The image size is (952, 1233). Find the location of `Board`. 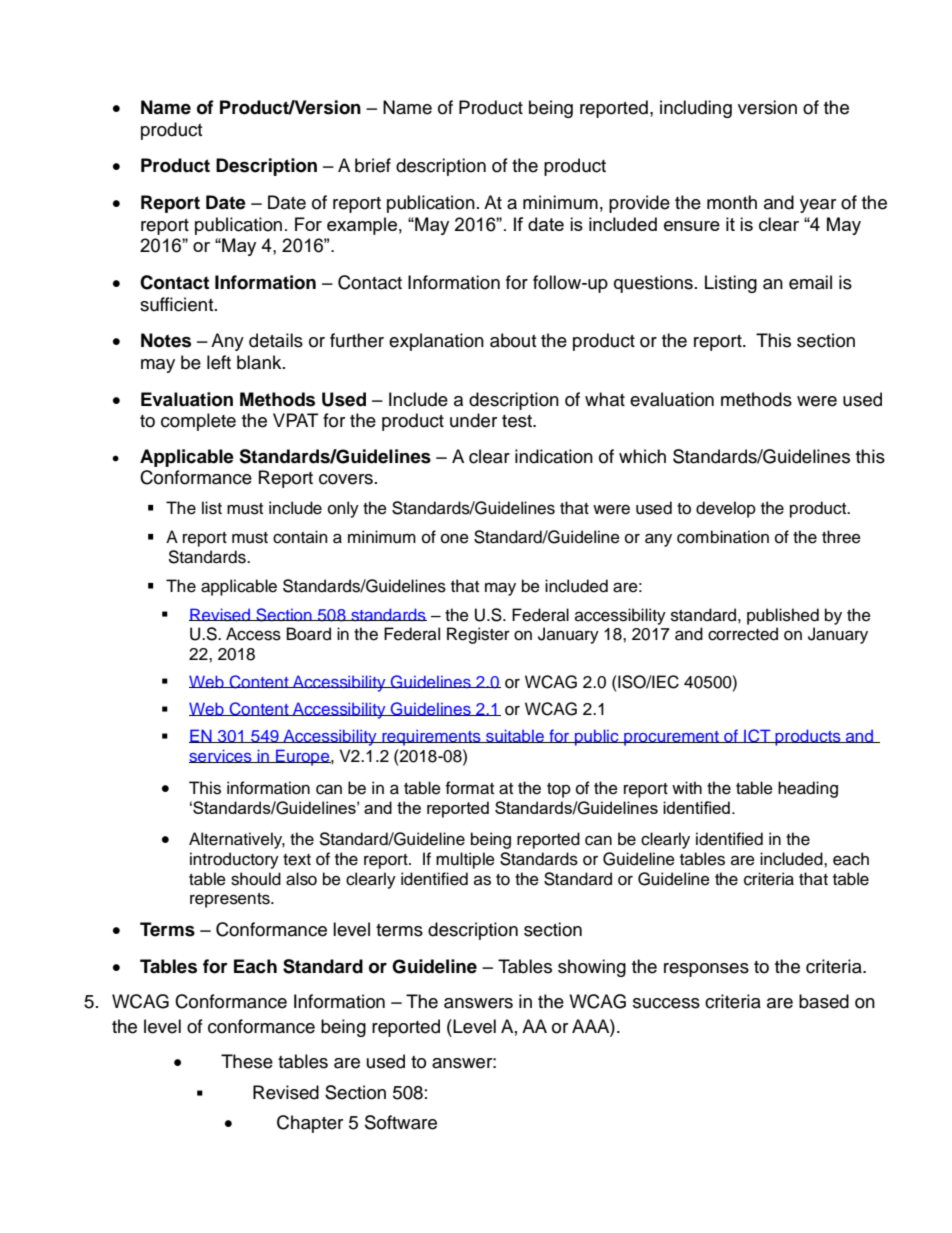

Board is located at coordinates (309, 634).
